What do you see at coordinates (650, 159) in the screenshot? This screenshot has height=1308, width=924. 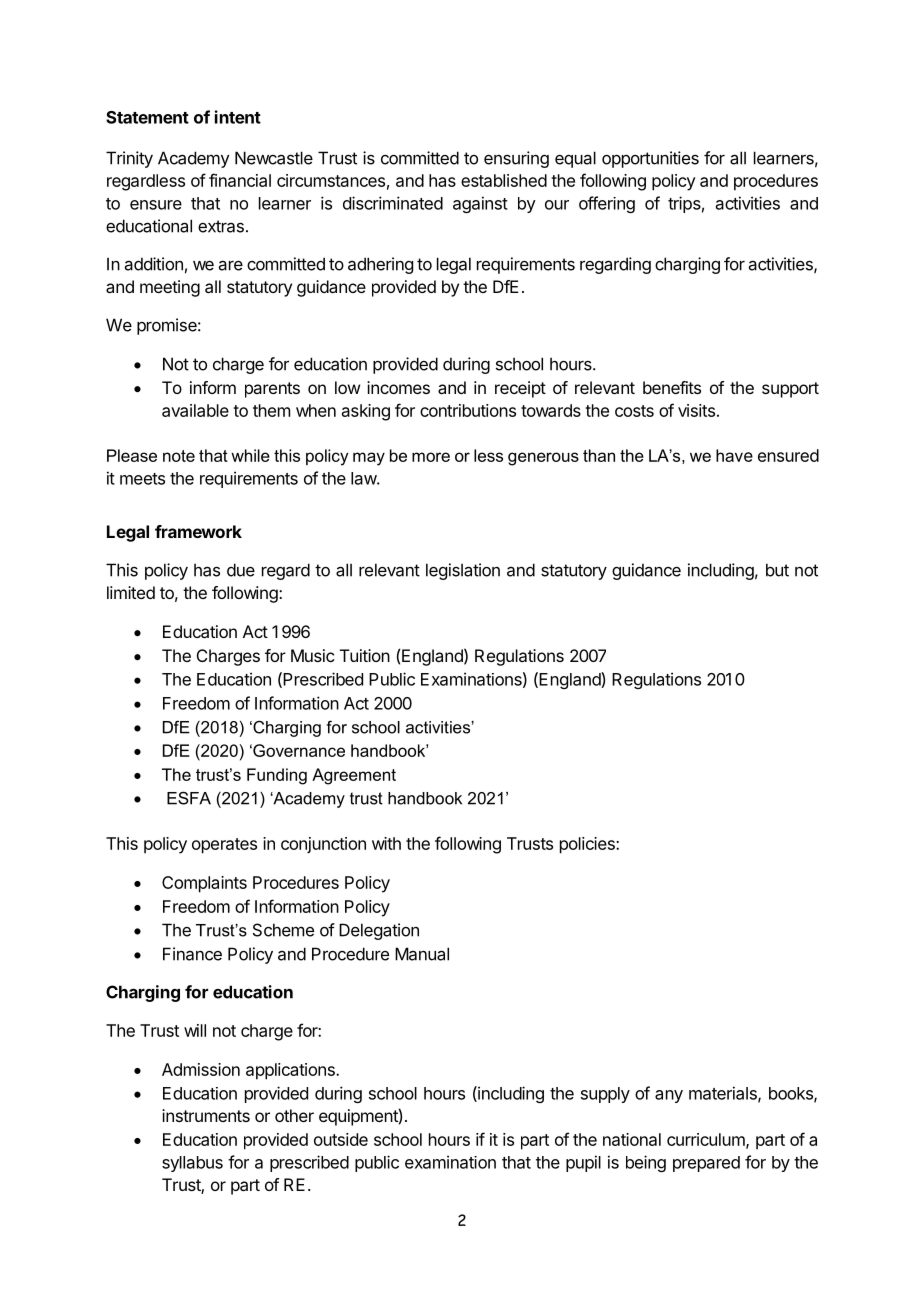 I see `opportunities` at bounding box center [650, 159].
